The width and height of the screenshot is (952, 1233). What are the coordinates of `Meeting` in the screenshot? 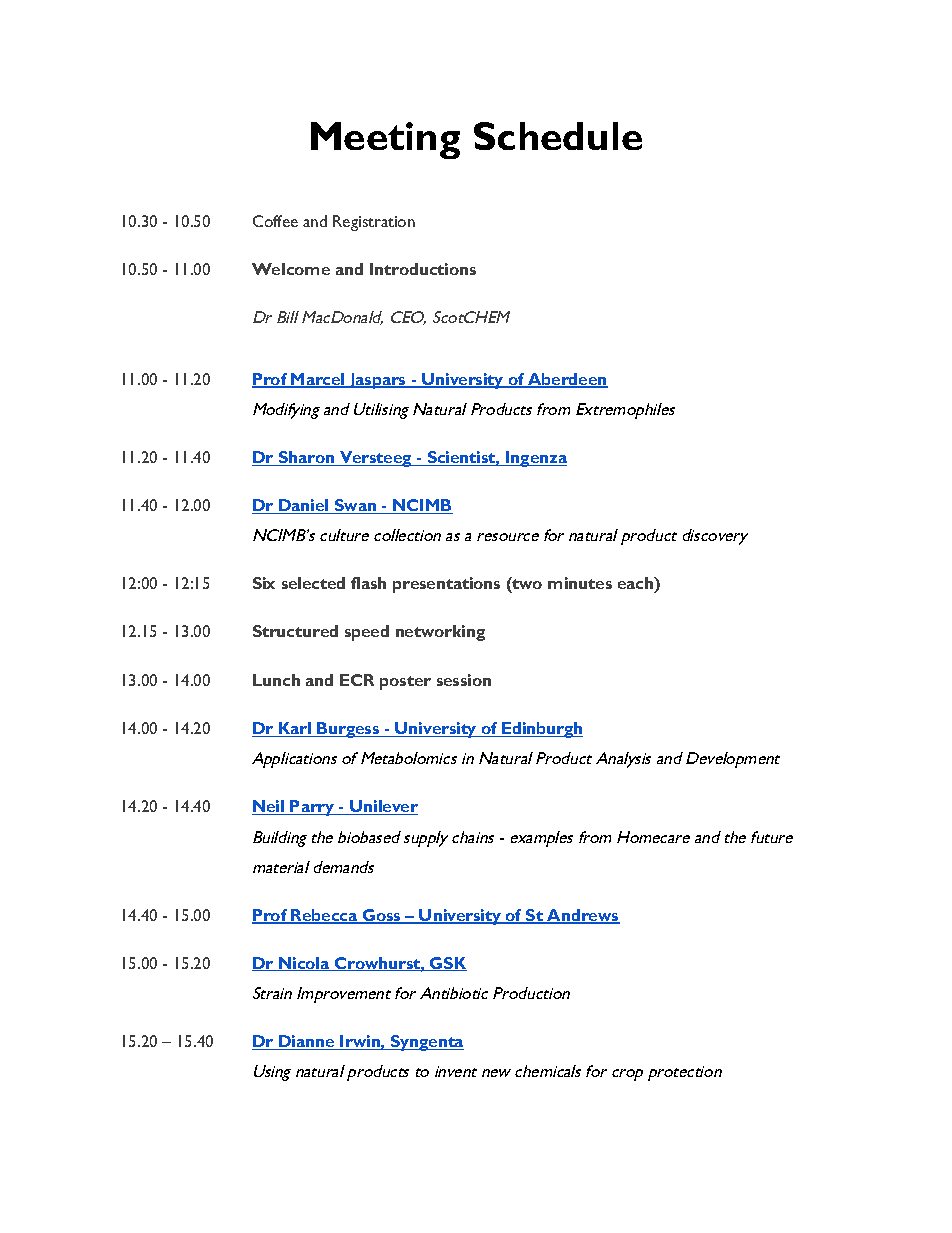 It's located at (385, 140).
